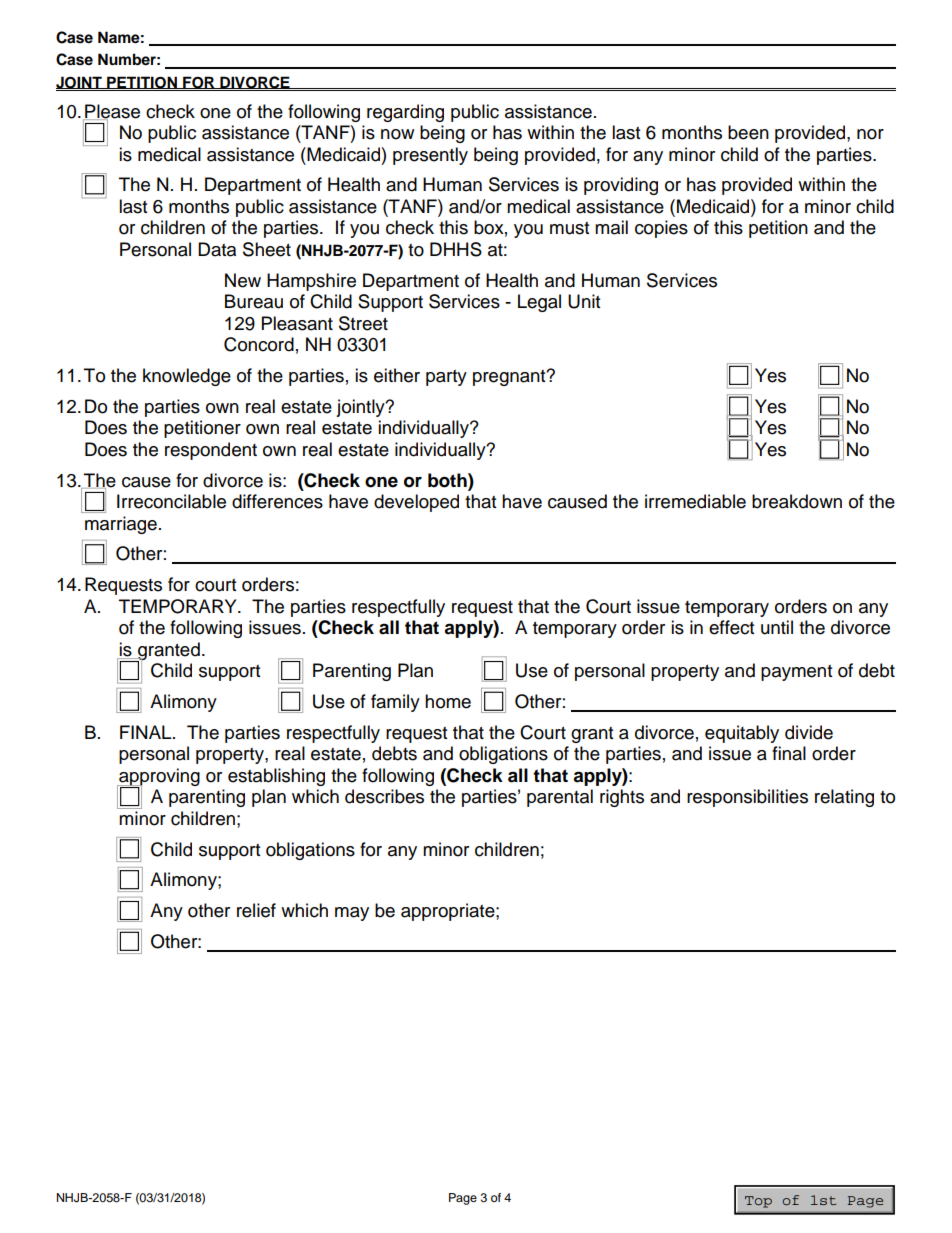 This screenshot has height=1233, width=952. Describe the element at coordinates (416, 503) in the screenshot. I see `developed` at that location.
